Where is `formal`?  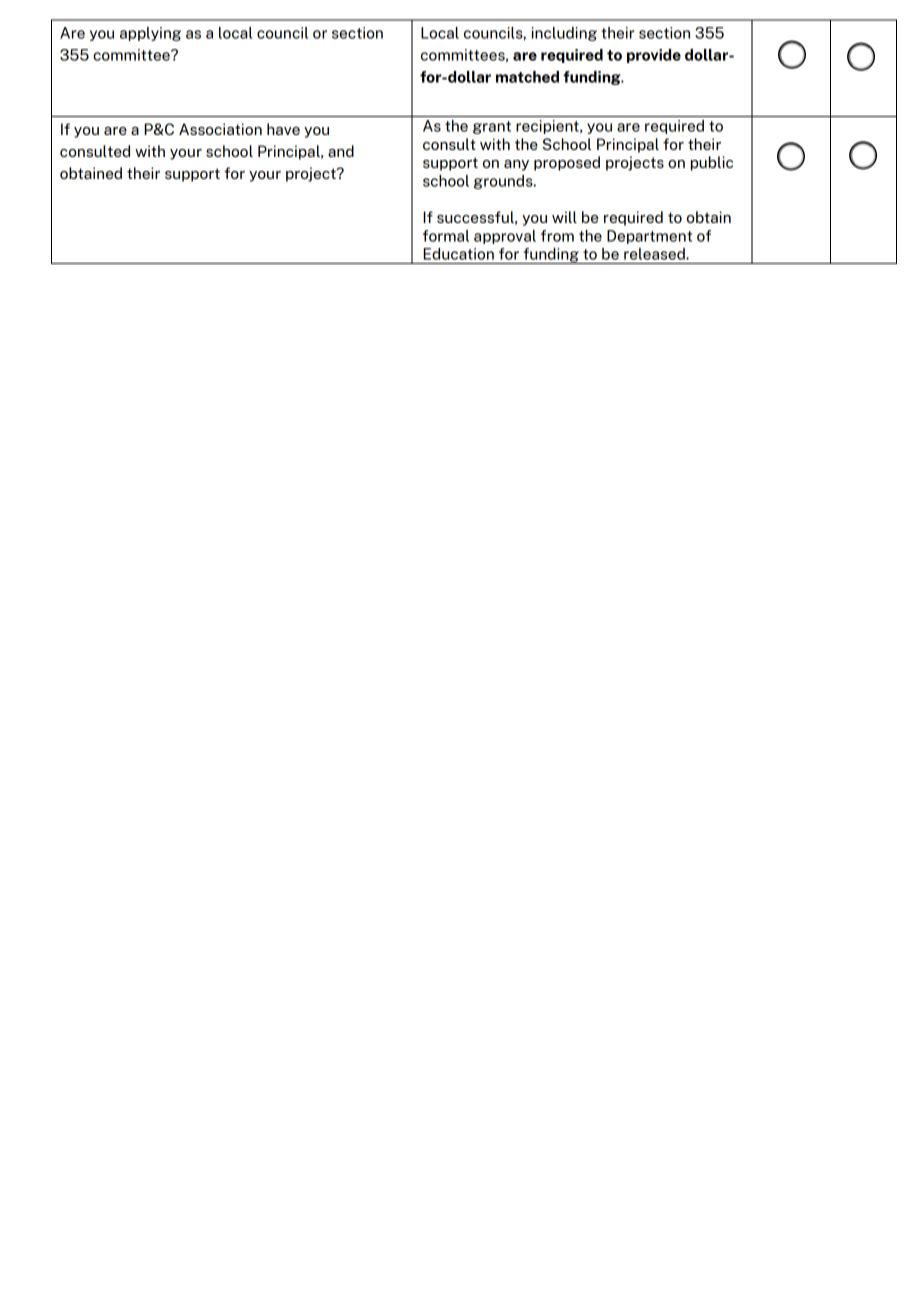 formal is located at coordinates (446, 236).
